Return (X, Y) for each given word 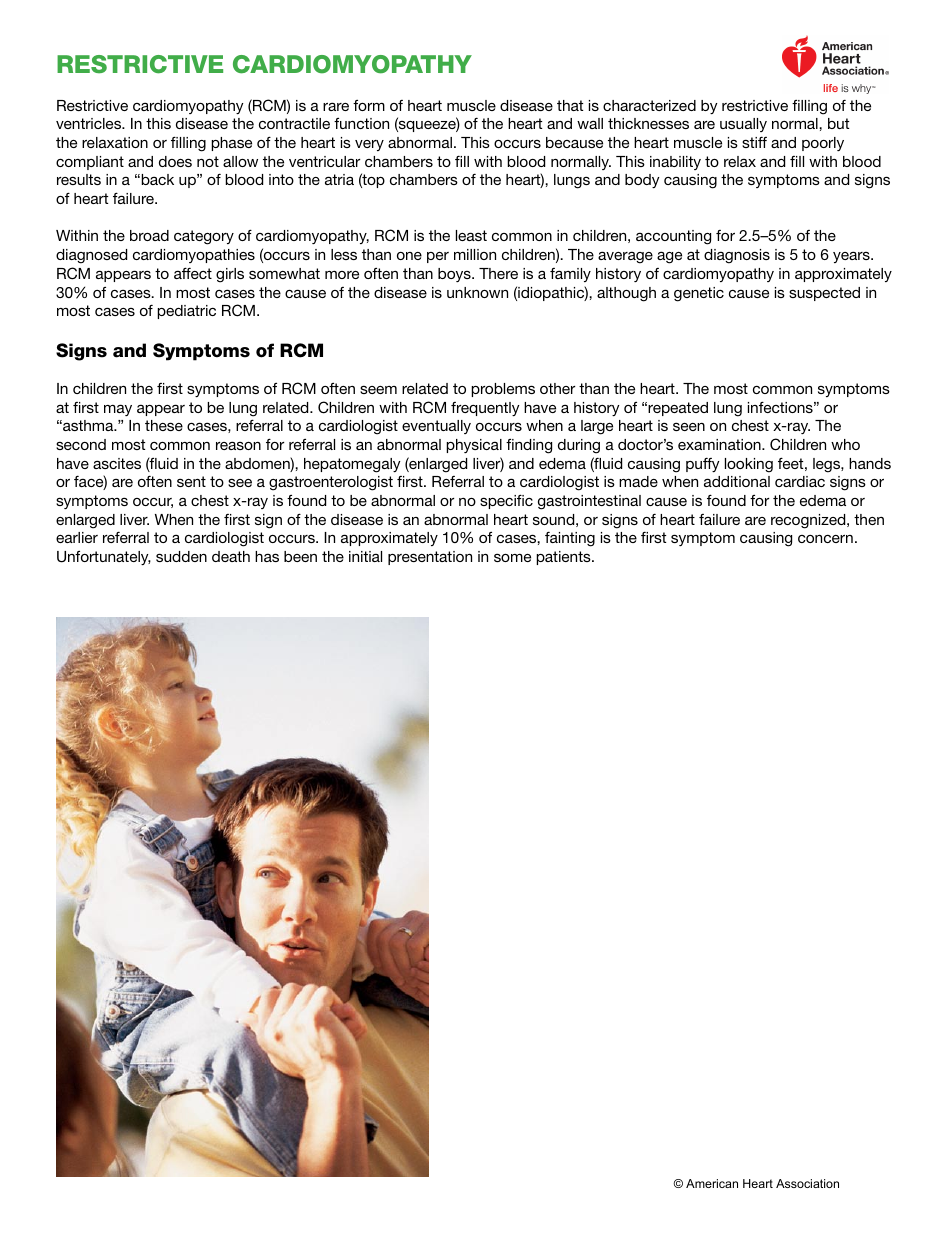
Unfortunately (104, 558)
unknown (477, 292)
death (231, 556)
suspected (824, 294)
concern (825, 539)
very (369, 145)
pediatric (186, 312)
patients (564, 558)
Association (807, 1183)
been (300, 556)
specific (506, 501)
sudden (181, 556)
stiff (754, 142)
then (869, 519)
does (175, 161)
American (712, 1183)
